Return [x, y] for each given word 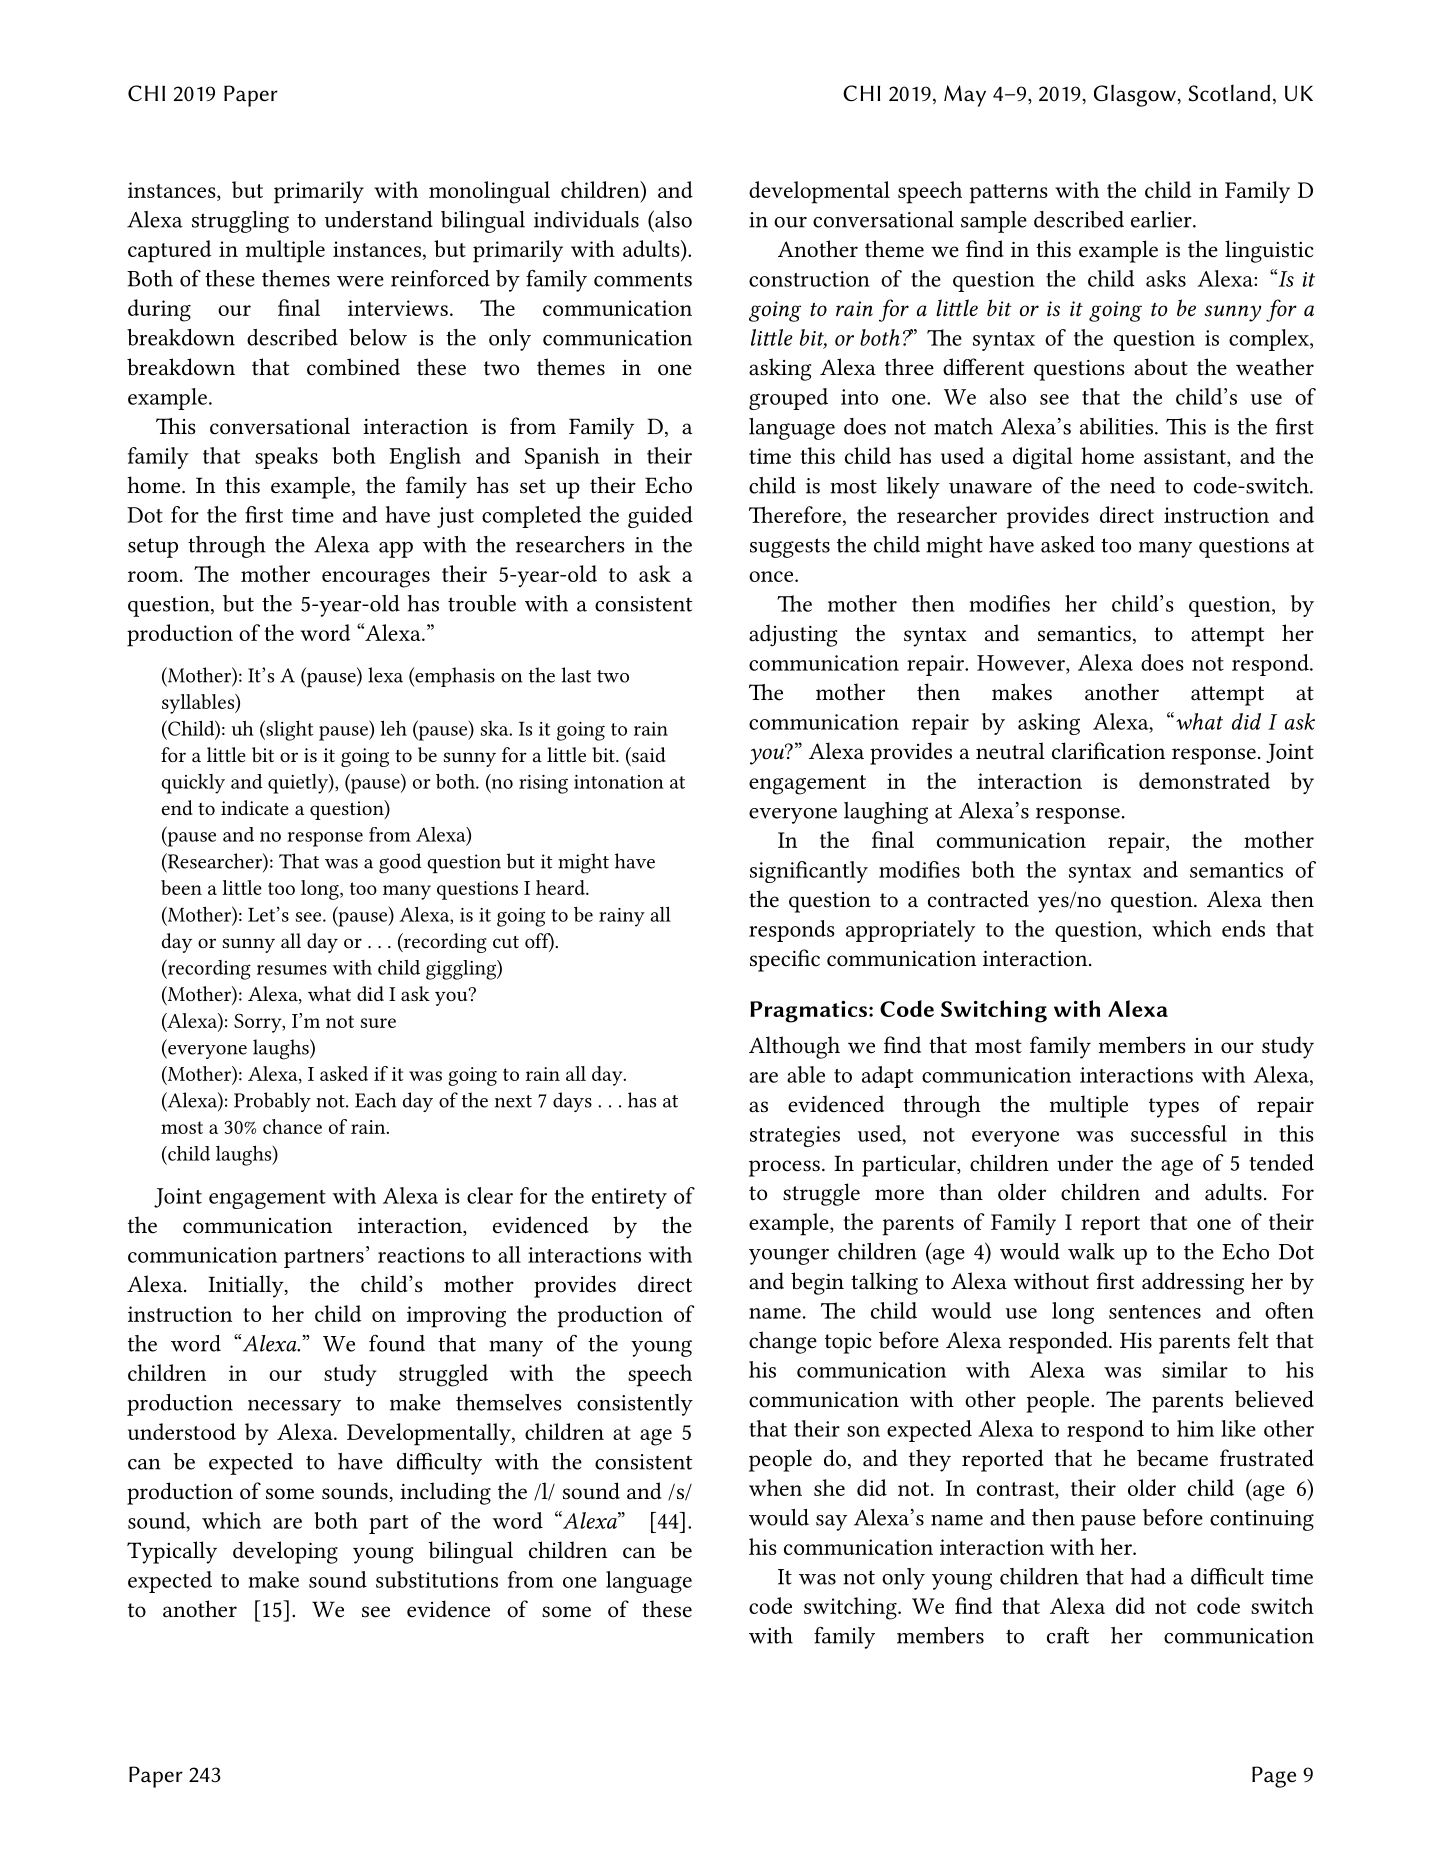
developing [285, 1552]
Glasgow [1135, 95]
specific [785, 960]
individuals [586, 219]
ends [1243, 928]
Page [1274, 1777]
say [831, 1523]
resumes [292, 970]
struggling [240, 222]
